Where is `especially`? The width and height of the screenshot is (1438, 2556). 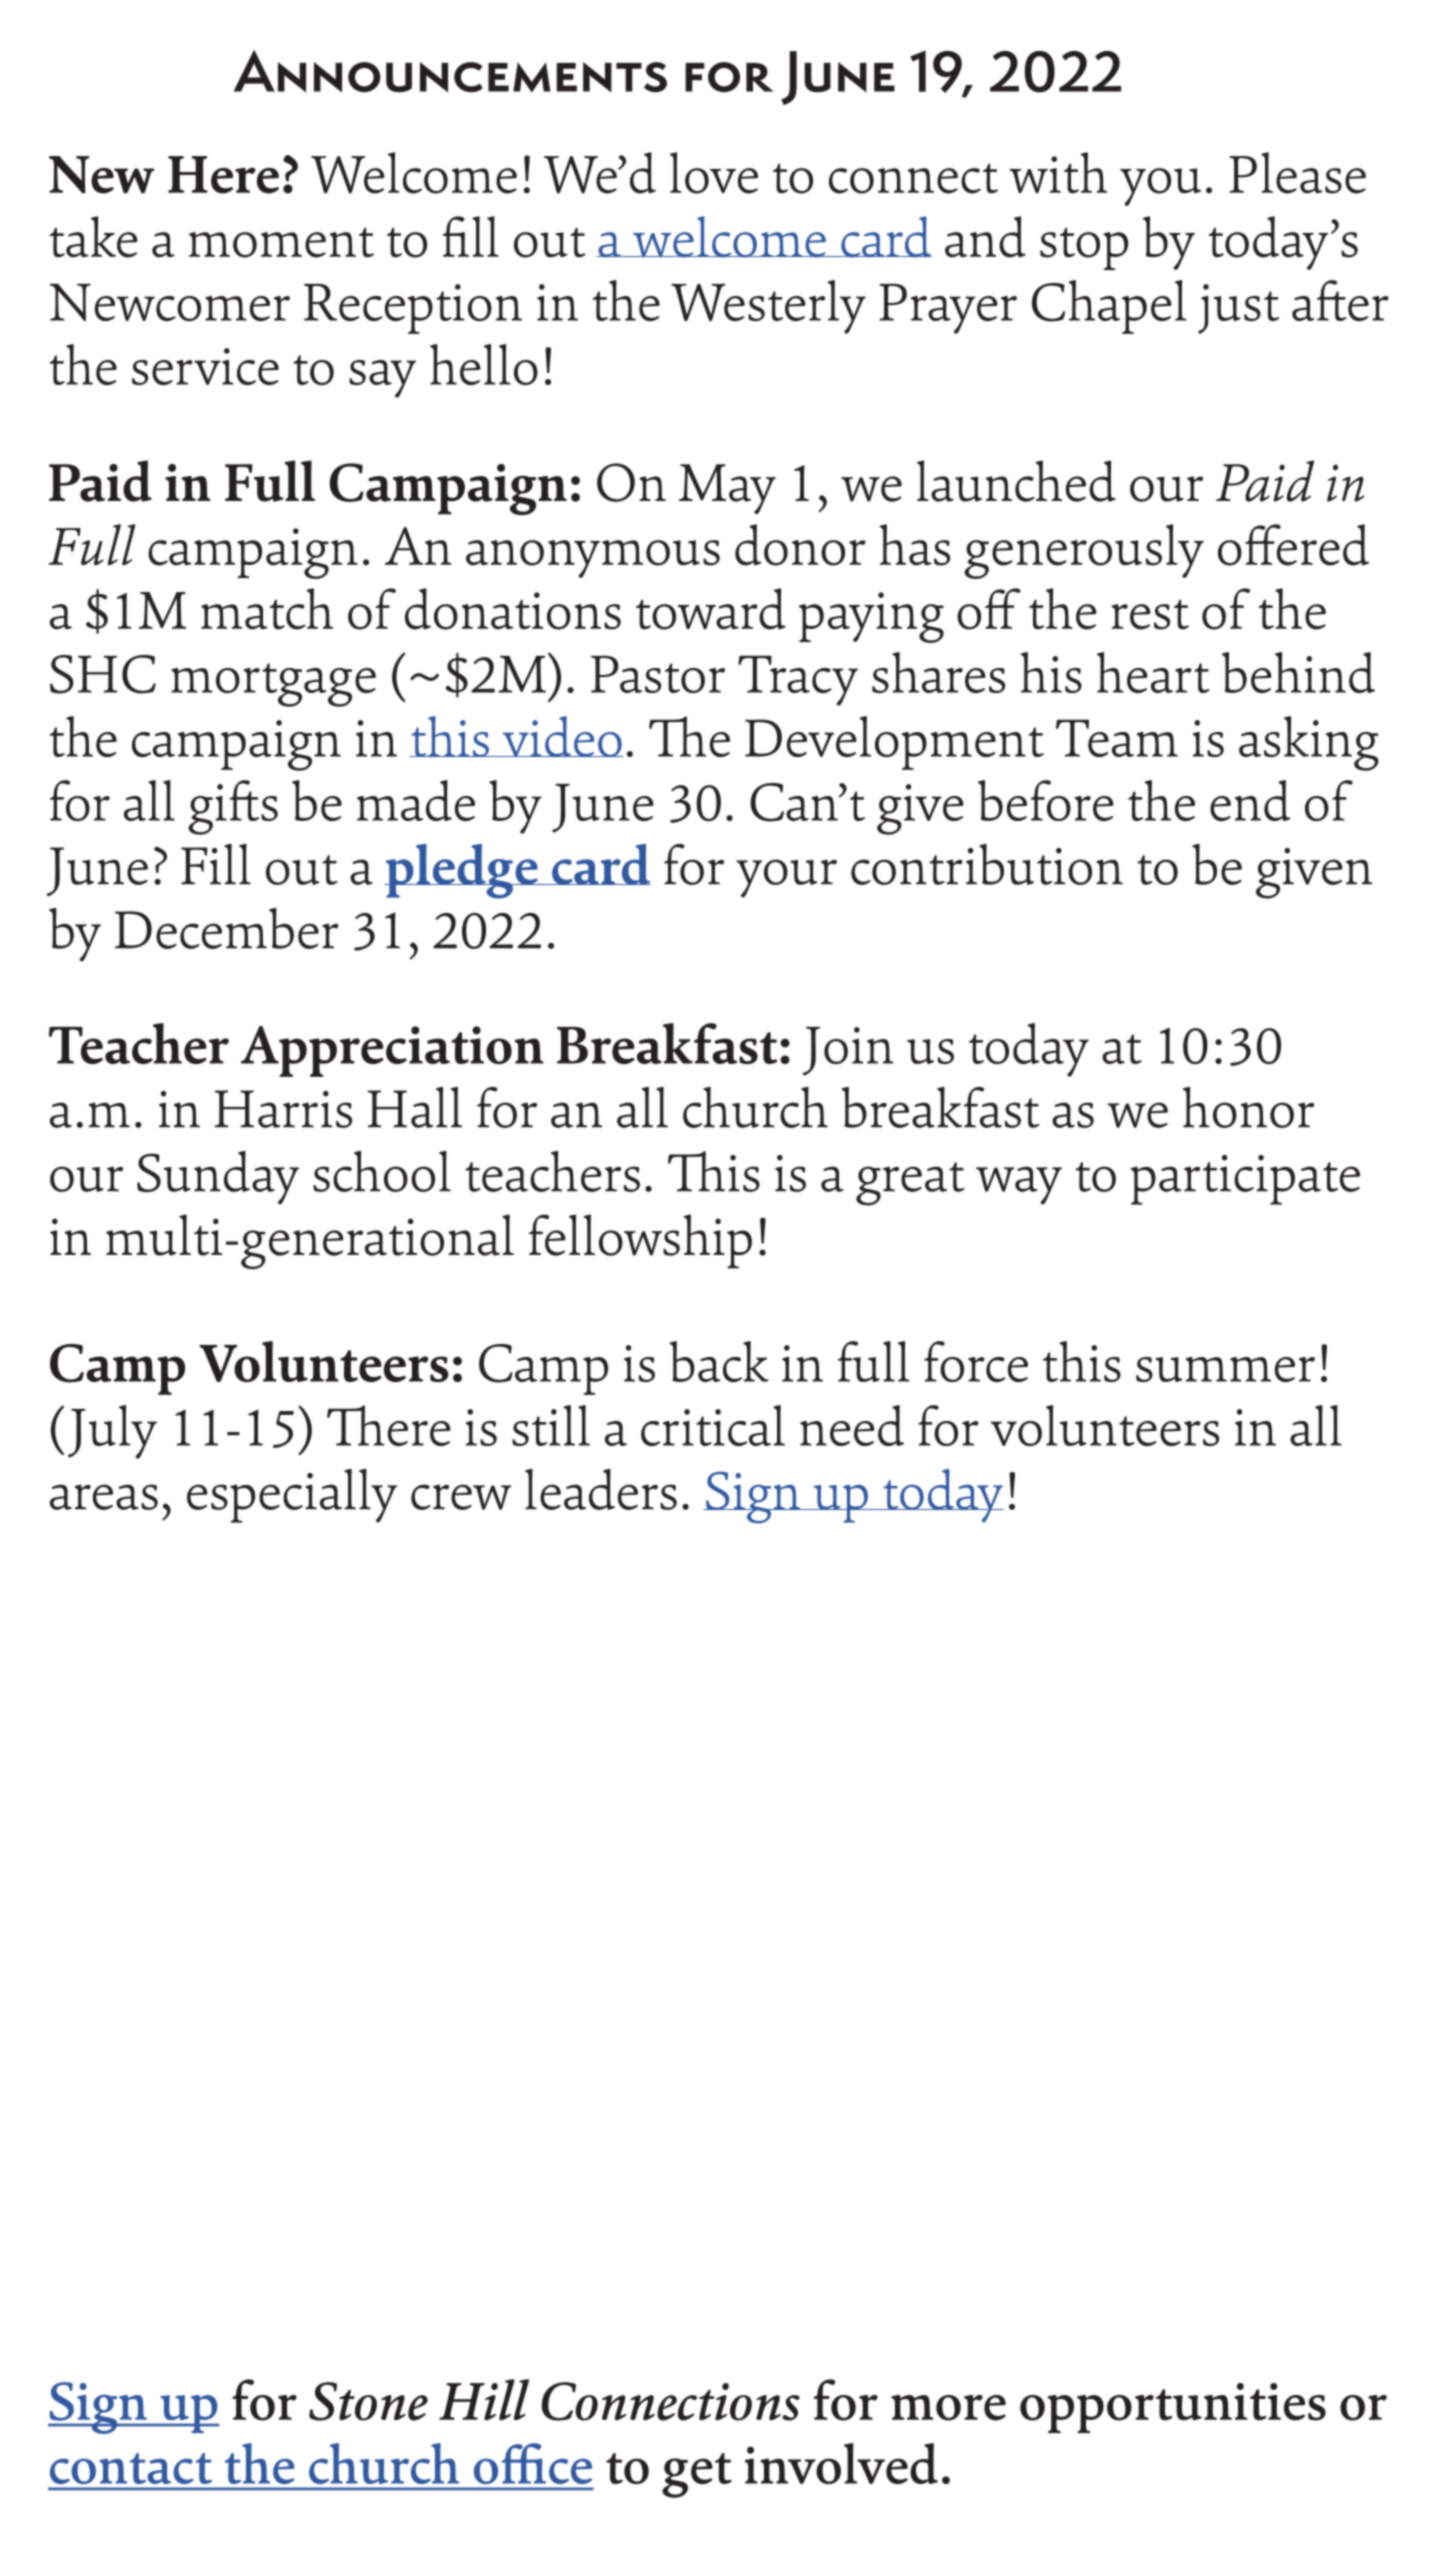 especially is located at coordinates (292, 1496).
